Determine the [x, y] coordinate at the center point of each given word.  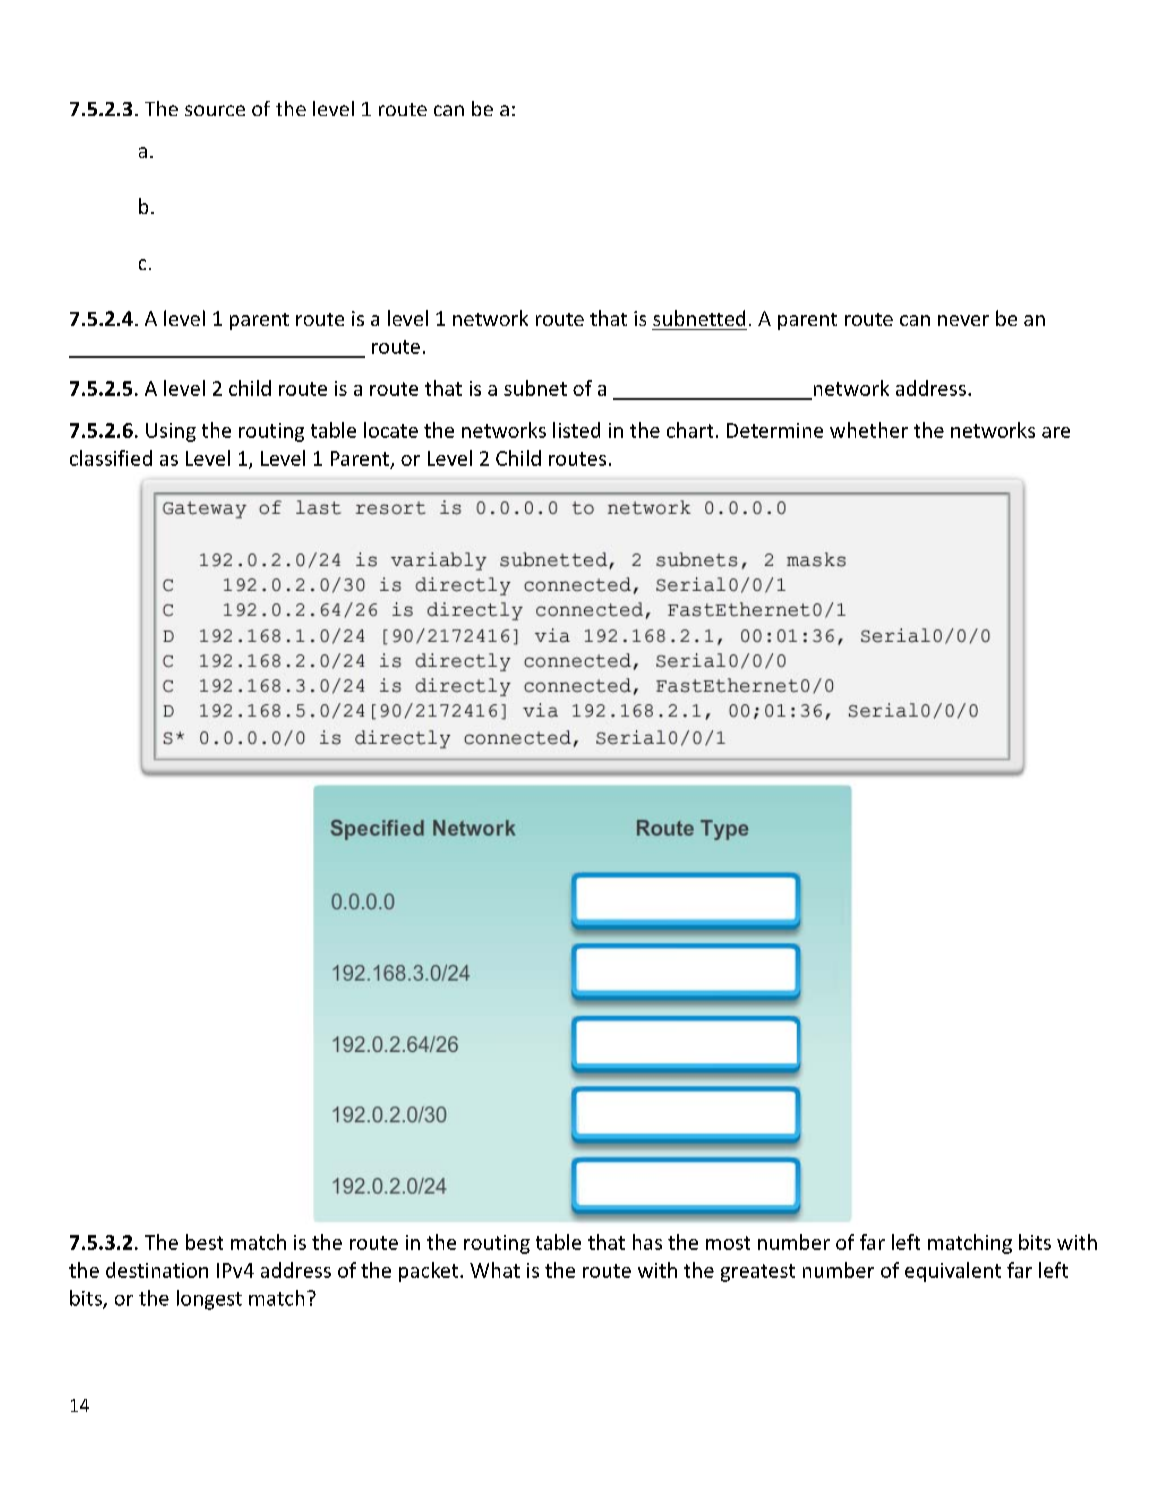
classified [111, 458]
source [215, 110]
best [204, 1242]
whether [869, 430]
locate [391, 430]
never [963, 320]
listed [576, 430]
